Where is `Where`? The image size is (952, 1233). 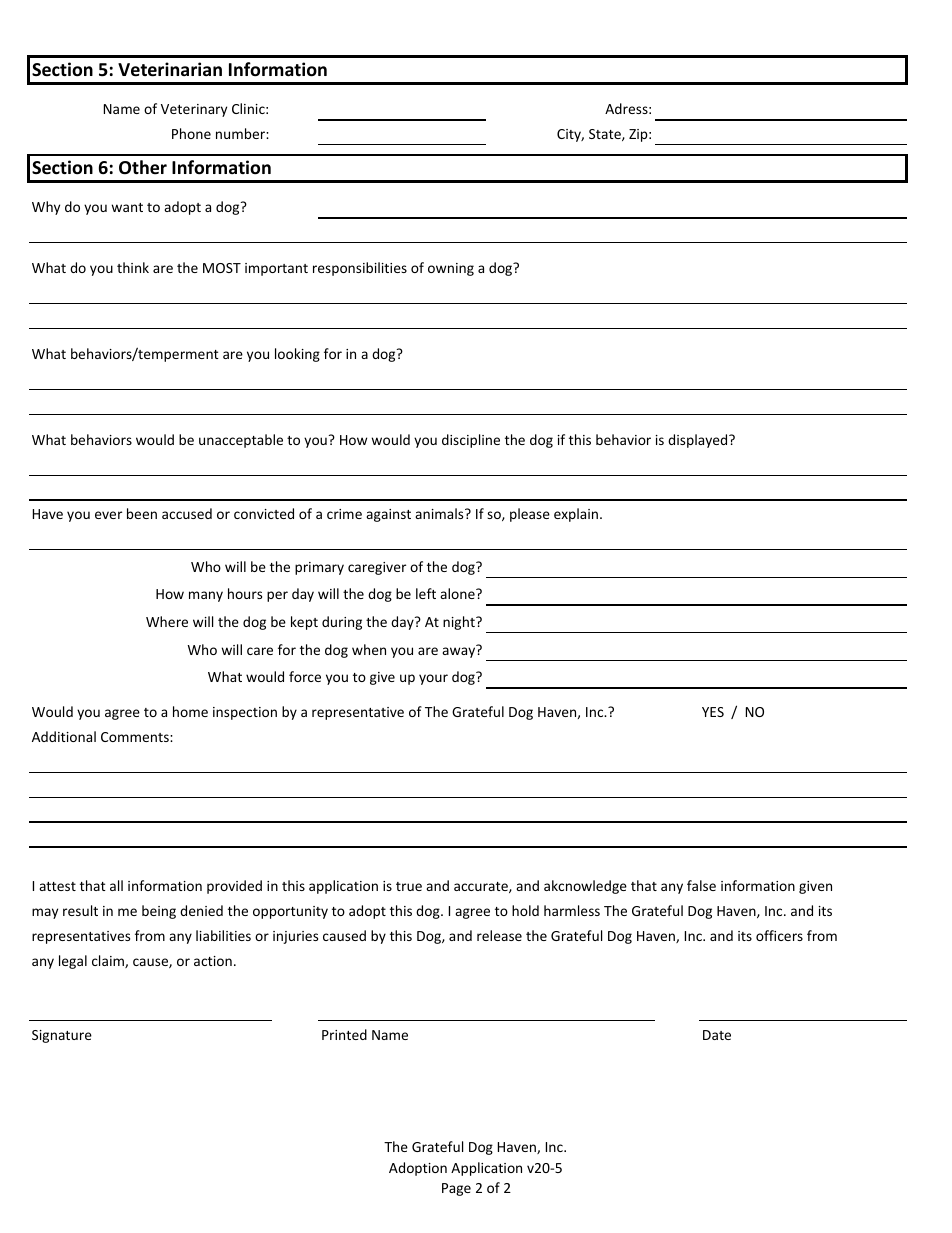
Where is located at coordinates (167, 621).
